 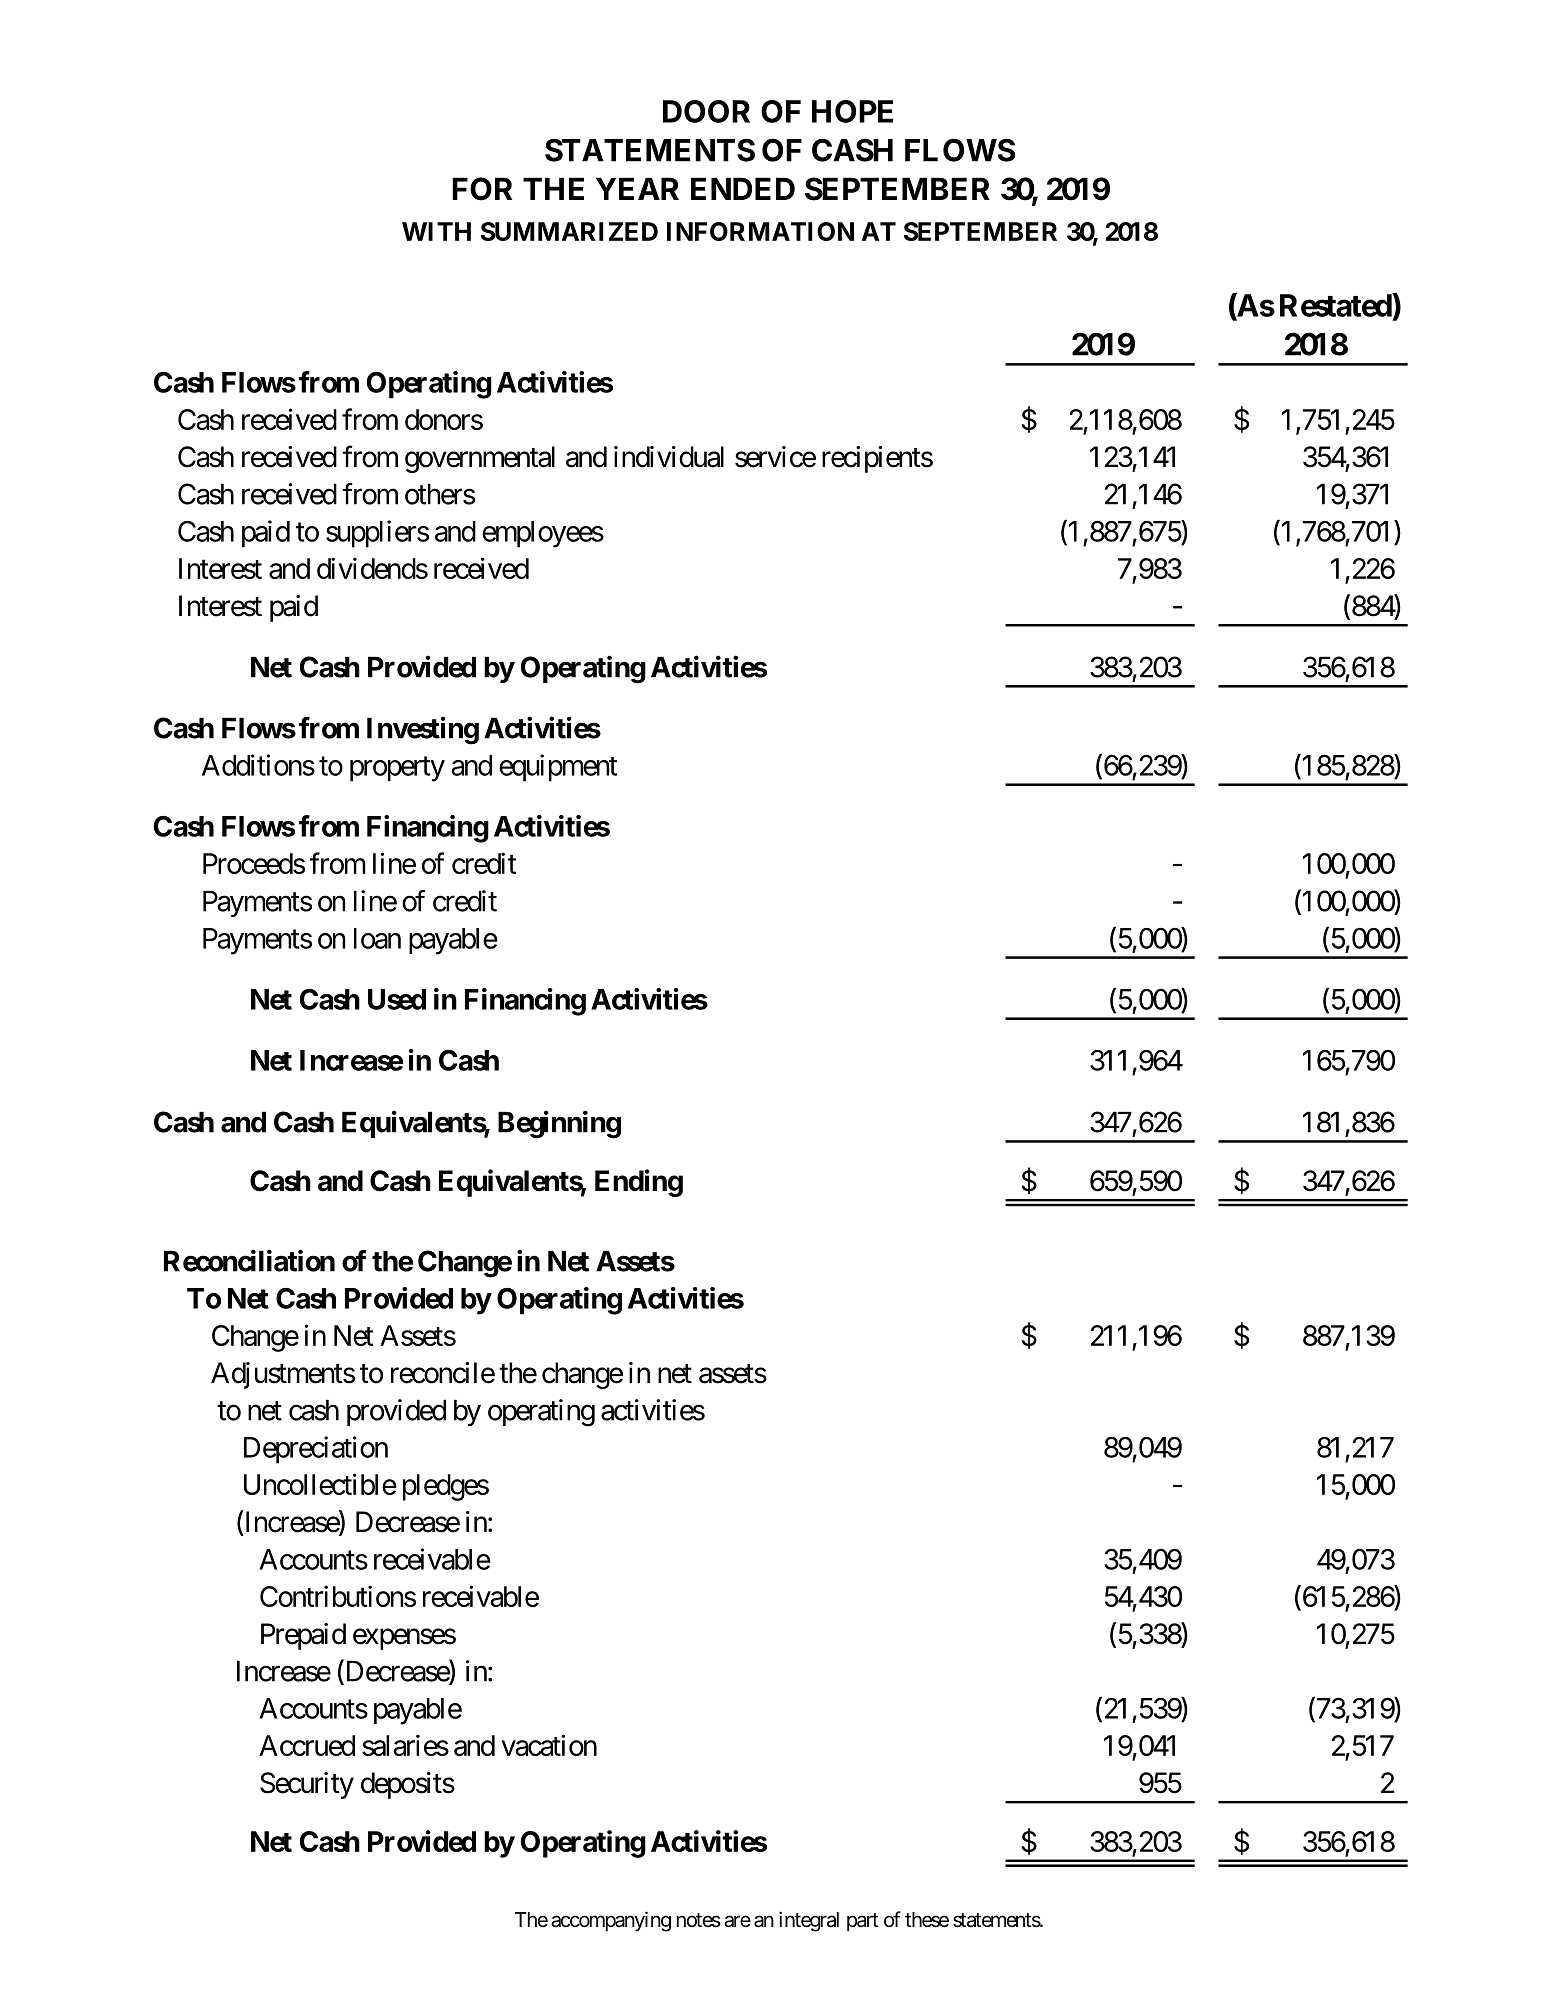 I want to click on part, so click(x=862, y=1922).
